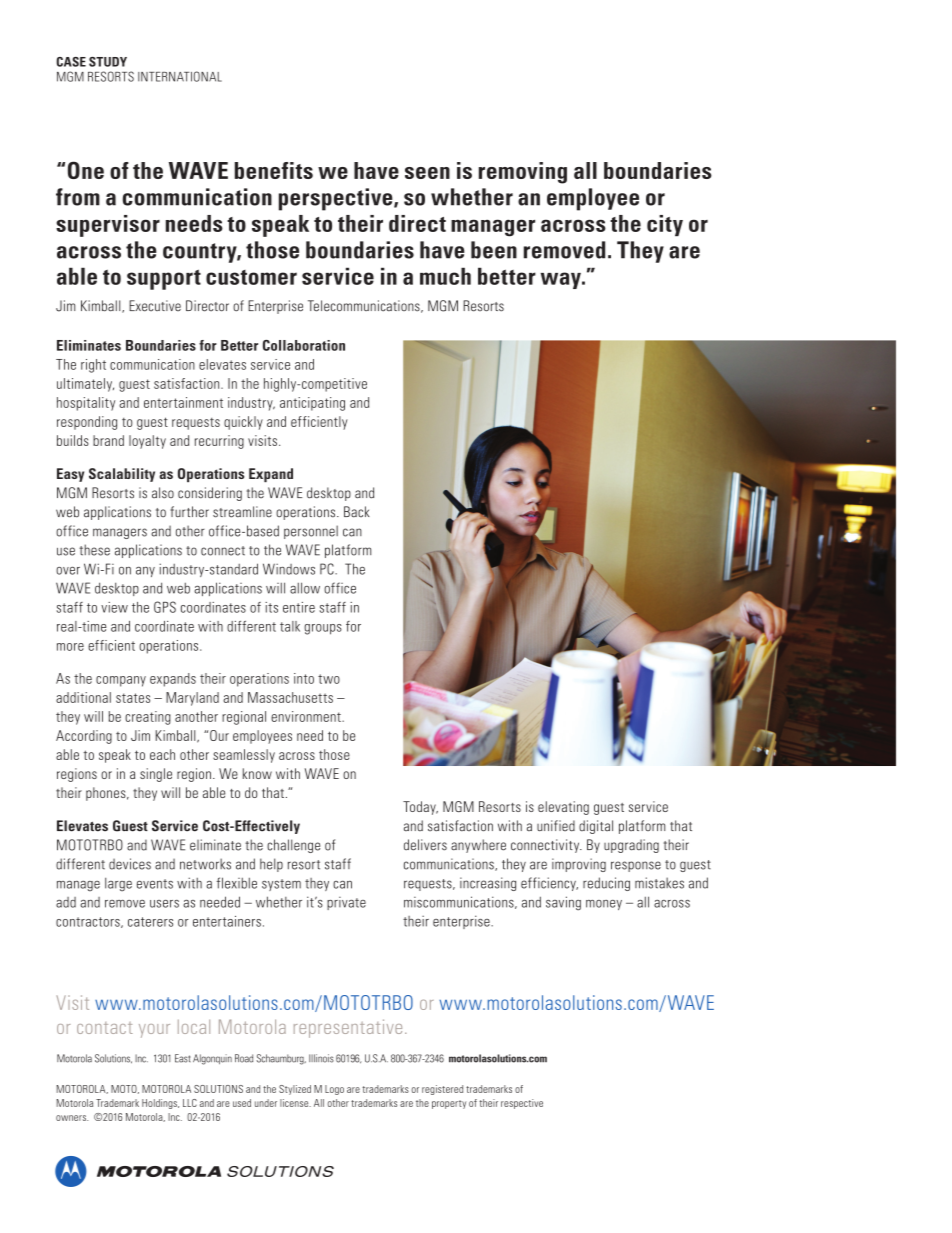 This screenshot has width=952, height=1233. What do you see at coordinates (155, 306) in the screenshot?
I see `Executive` at bounding box center [155, 306].
